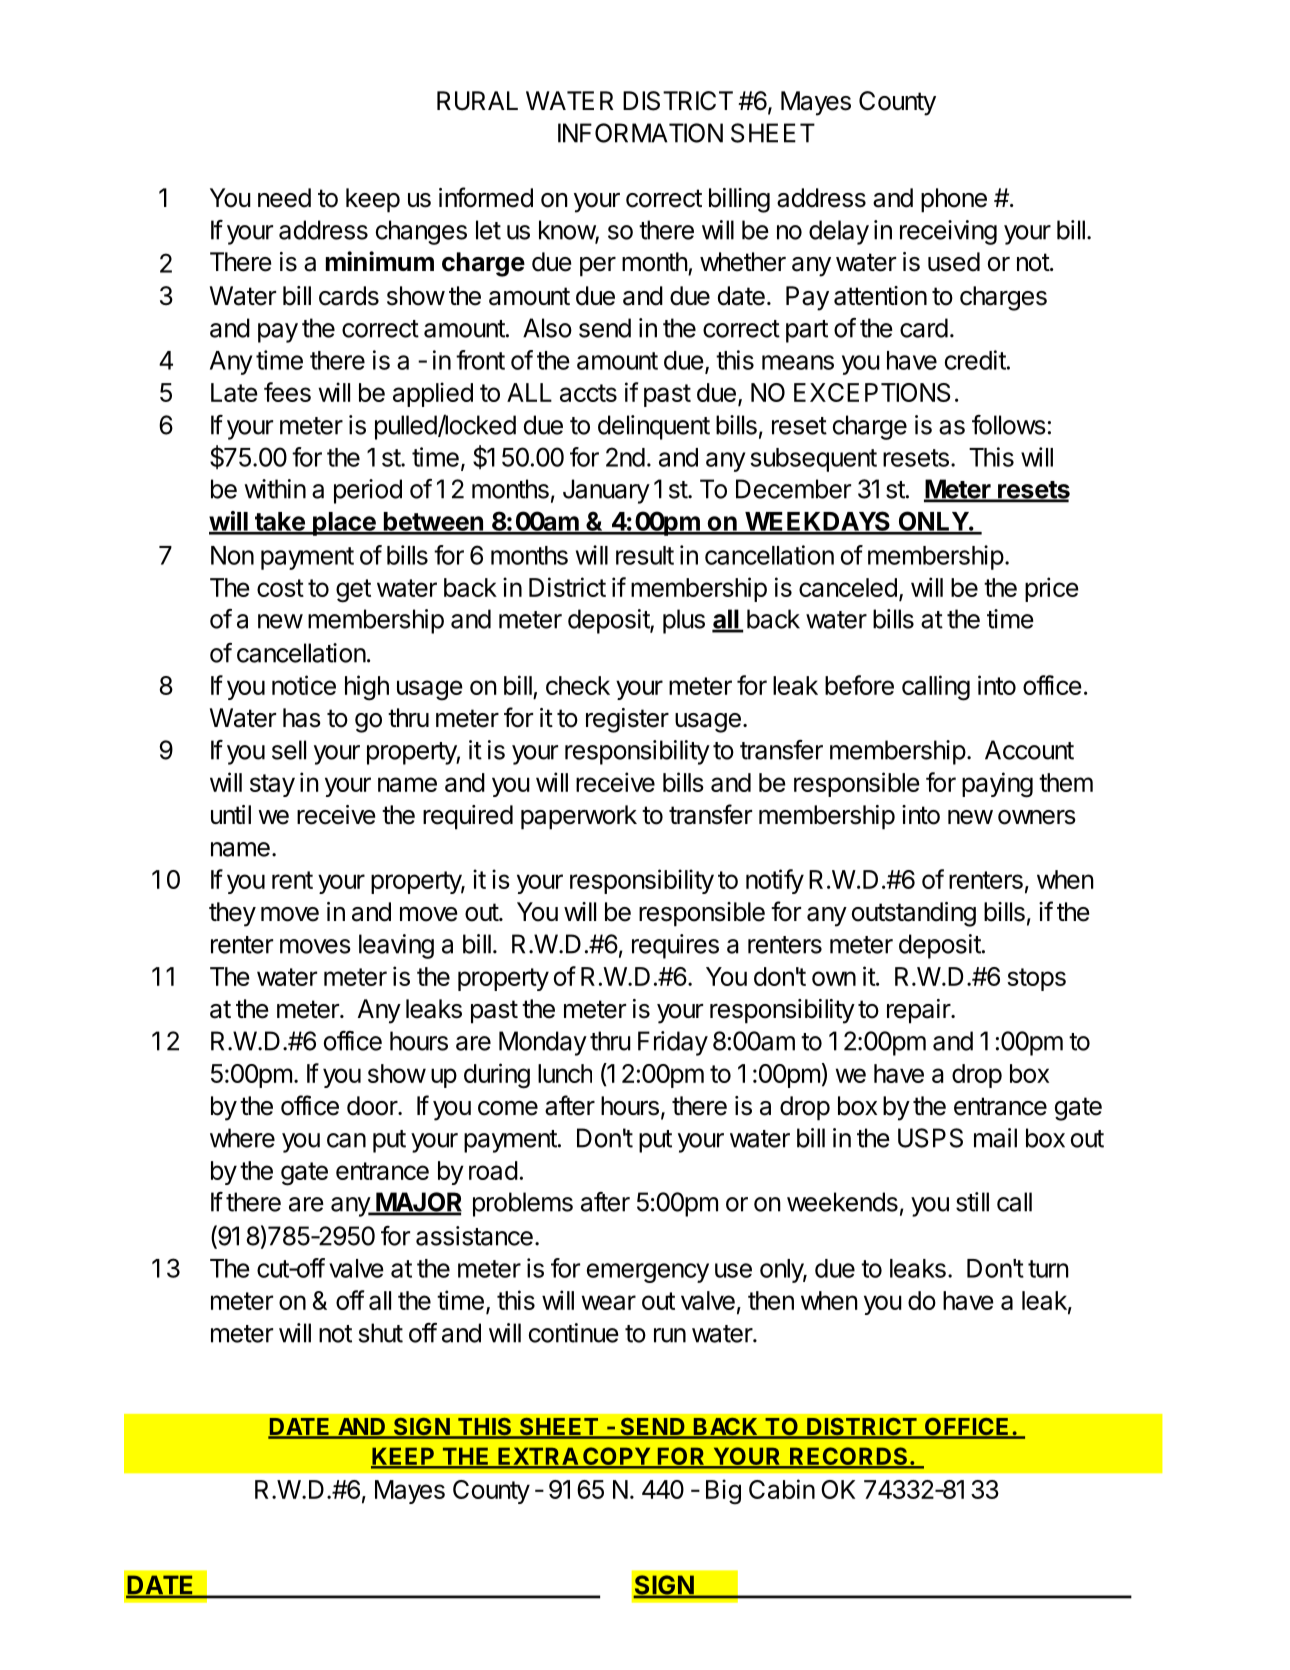 The width and height of the screenshot is (1290, 1670). I want to click on Friday, so click(673, 1043).
